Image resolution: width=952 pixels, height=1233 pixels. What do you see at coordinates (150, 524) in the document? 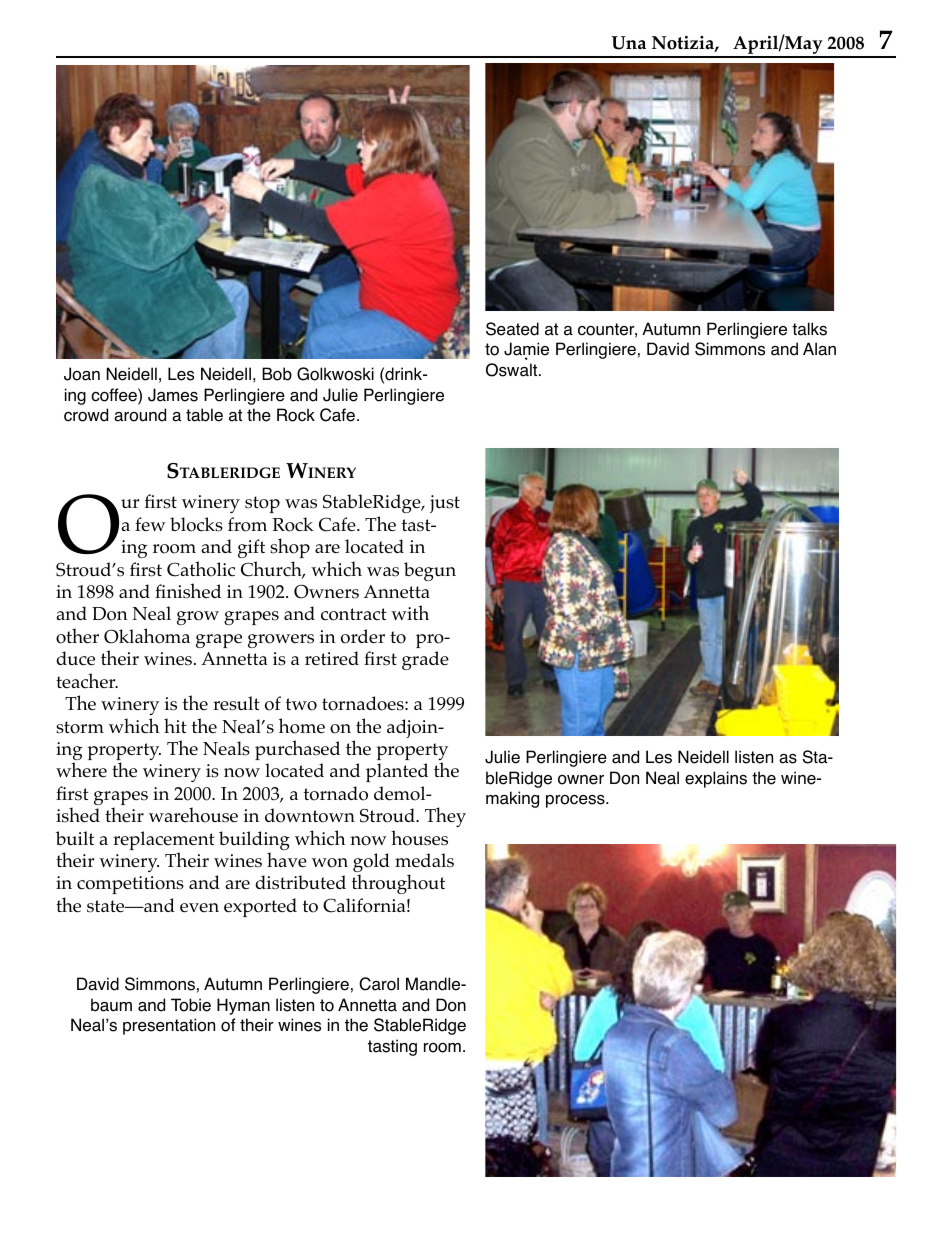
I see `few` at bounding box center [150, 524].
